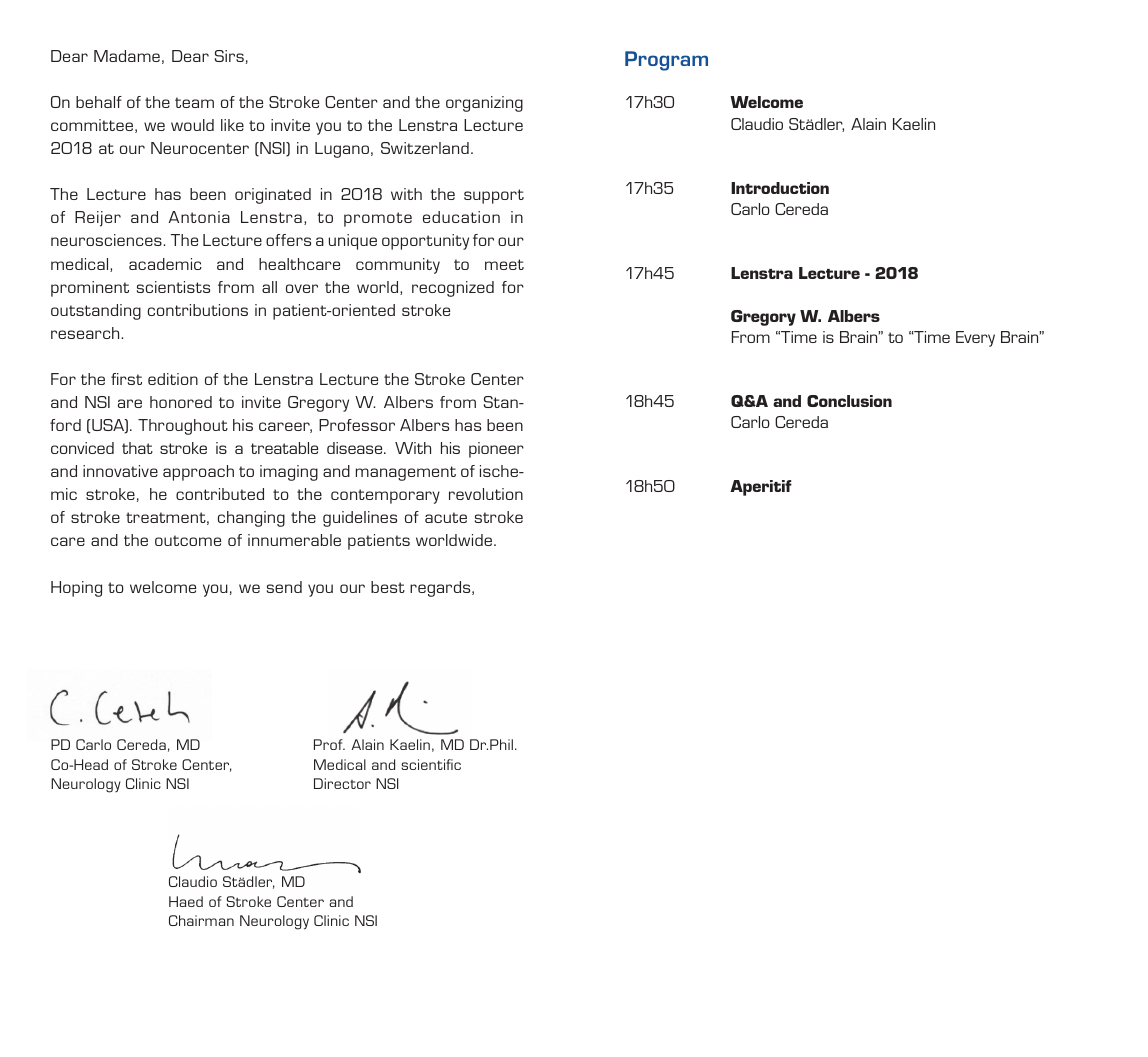  What do you see at coordinates (484, 104) in the page?
I see `organizing` at bounding box center [484, 104].
